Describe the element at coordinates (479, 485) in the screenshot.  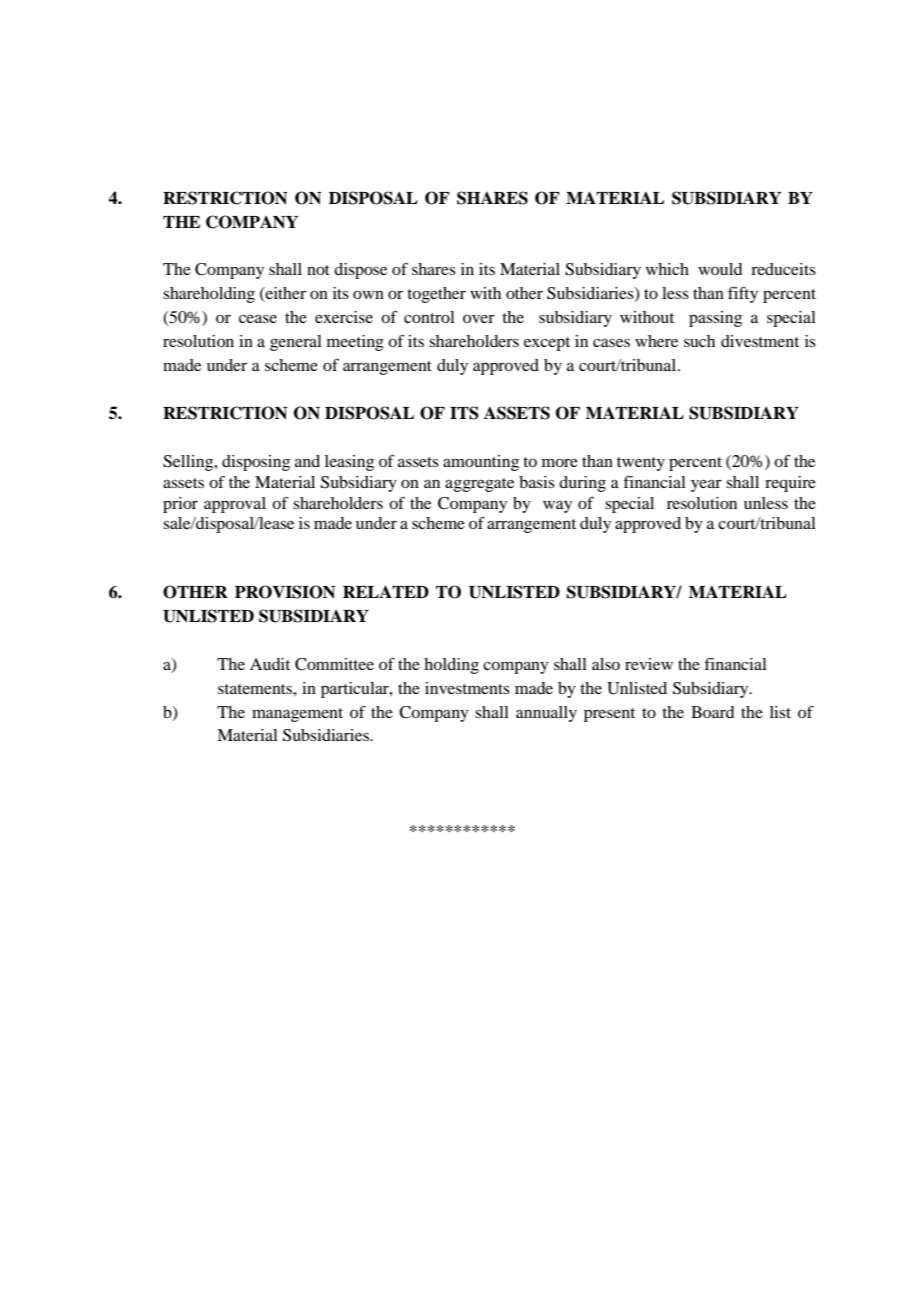
I see `aggregate` at that location.
